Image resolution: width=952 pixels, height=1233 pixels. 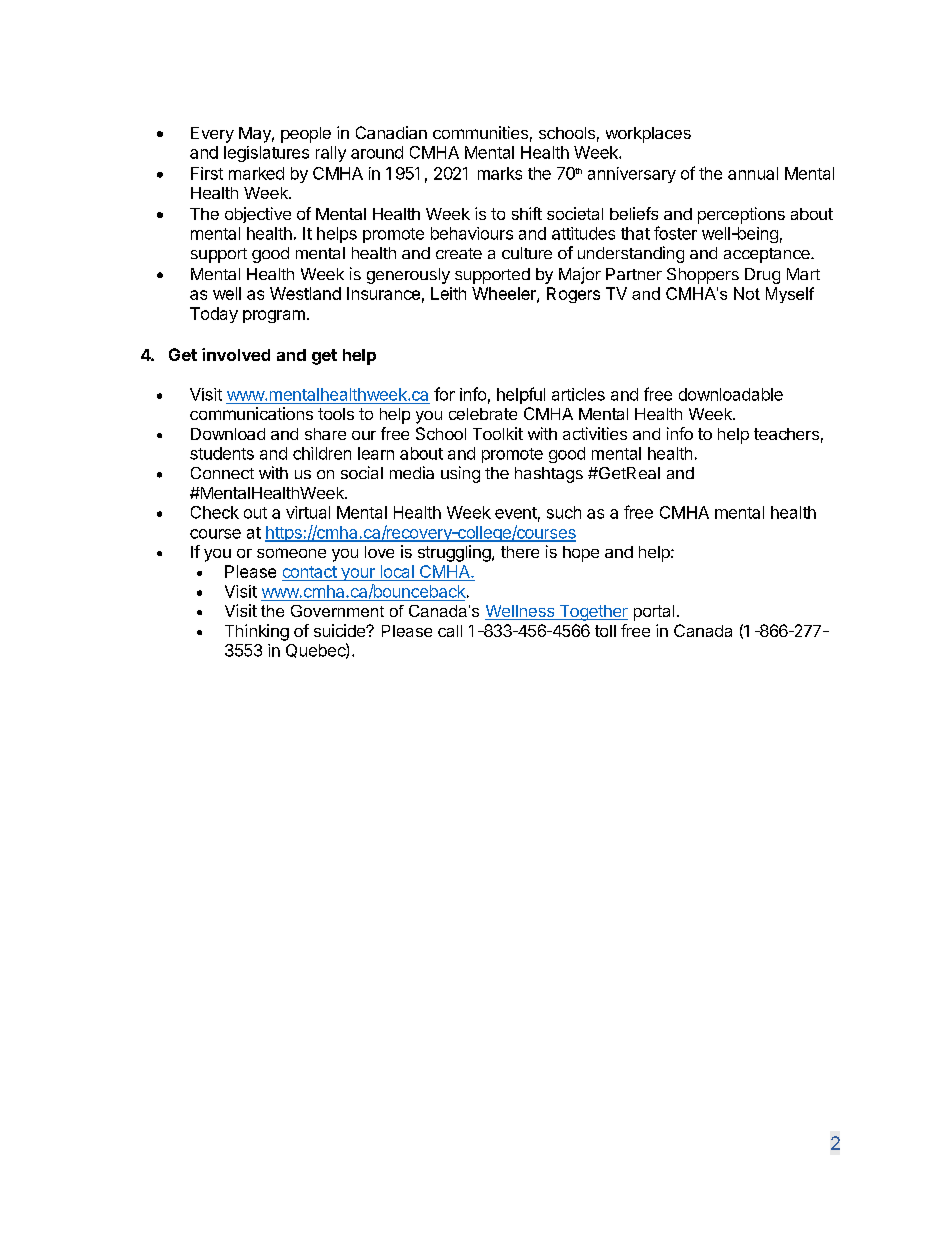 What do you see at coordinates (480, 132) in the screenshot?
I see `communities` at bounding box center [480, 132].
